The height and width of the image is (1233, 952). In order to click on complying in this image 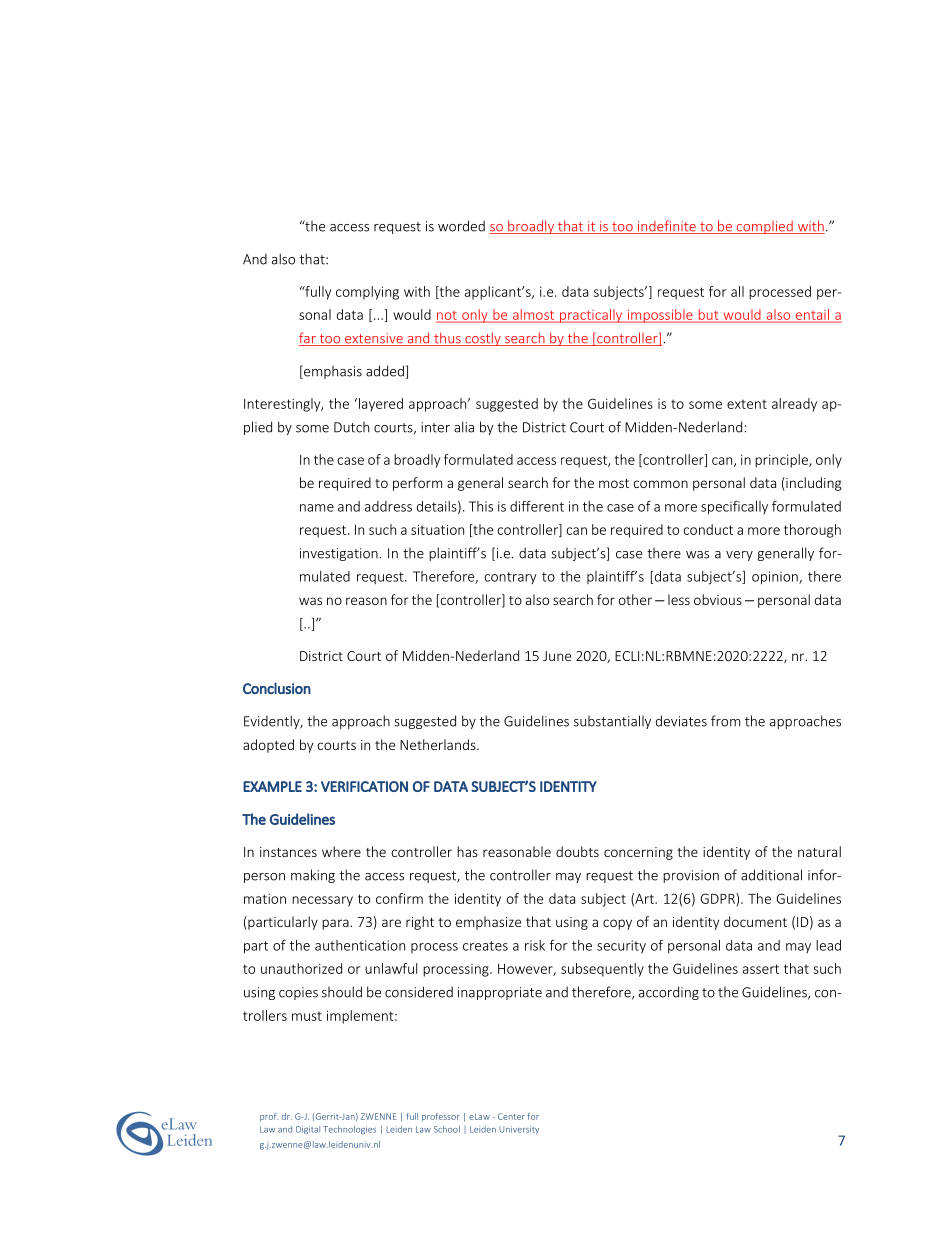, I will do `click(367, 293)`.
